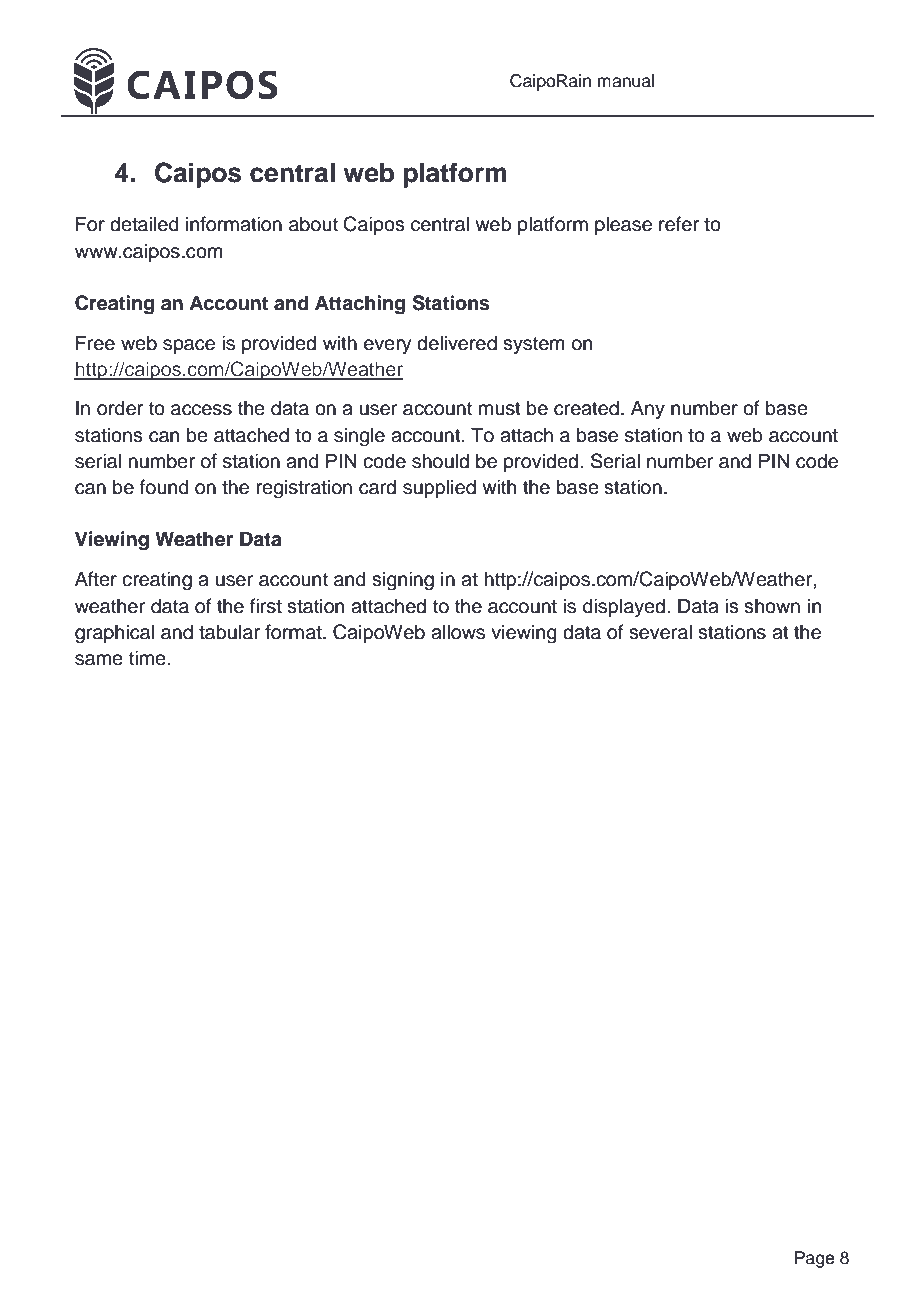 This page has height=1313, width=924. I want to click on detailed, so click(144, 224).
